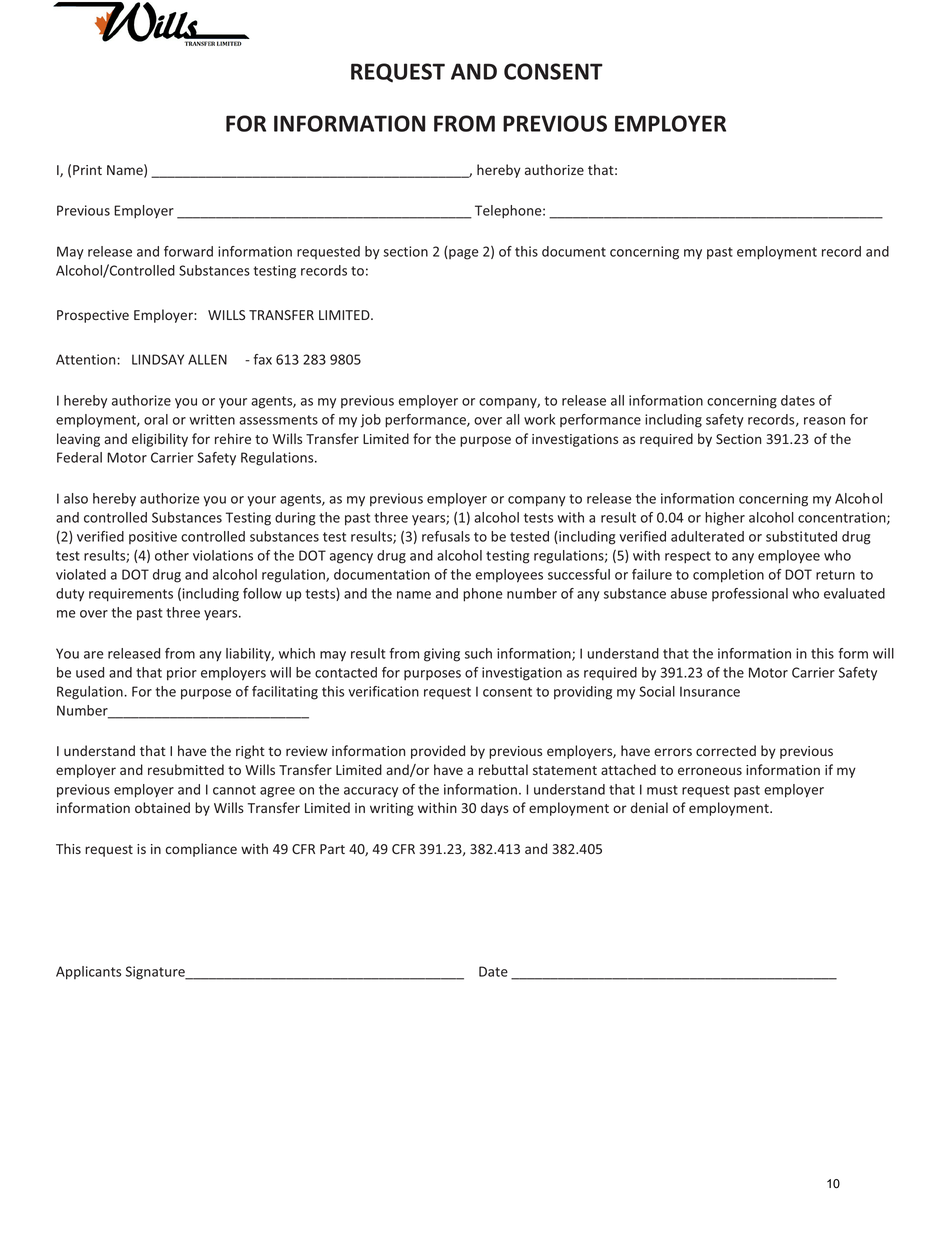 The height and width of the page is (1233, 952). What do you see at coordinates (462, 254) in the page?
I see `page` at bounding box center [462, 254].
